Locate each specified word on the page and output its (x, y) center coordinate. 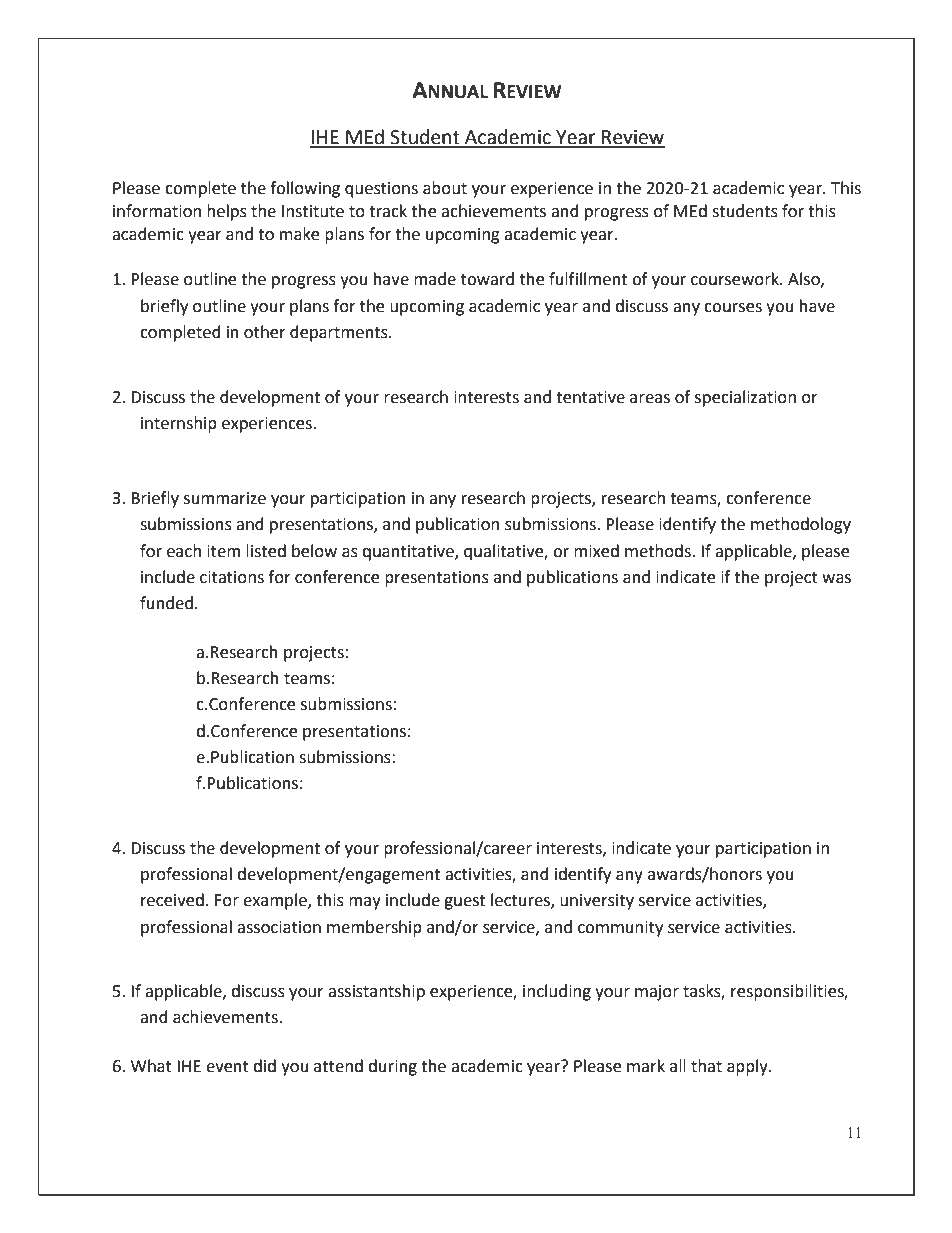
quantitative (409, 553)
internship (179, 424)
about (445, 188)
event (227, 1067)
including (557, 992)
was (836, 579)
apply (748, 1067)
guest (464, 902)
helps (227, 212)
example (276, 901)
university (597, 902)
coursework (736, 279)
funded (166, 603)
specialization (745, 398)
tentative (590, 397)
